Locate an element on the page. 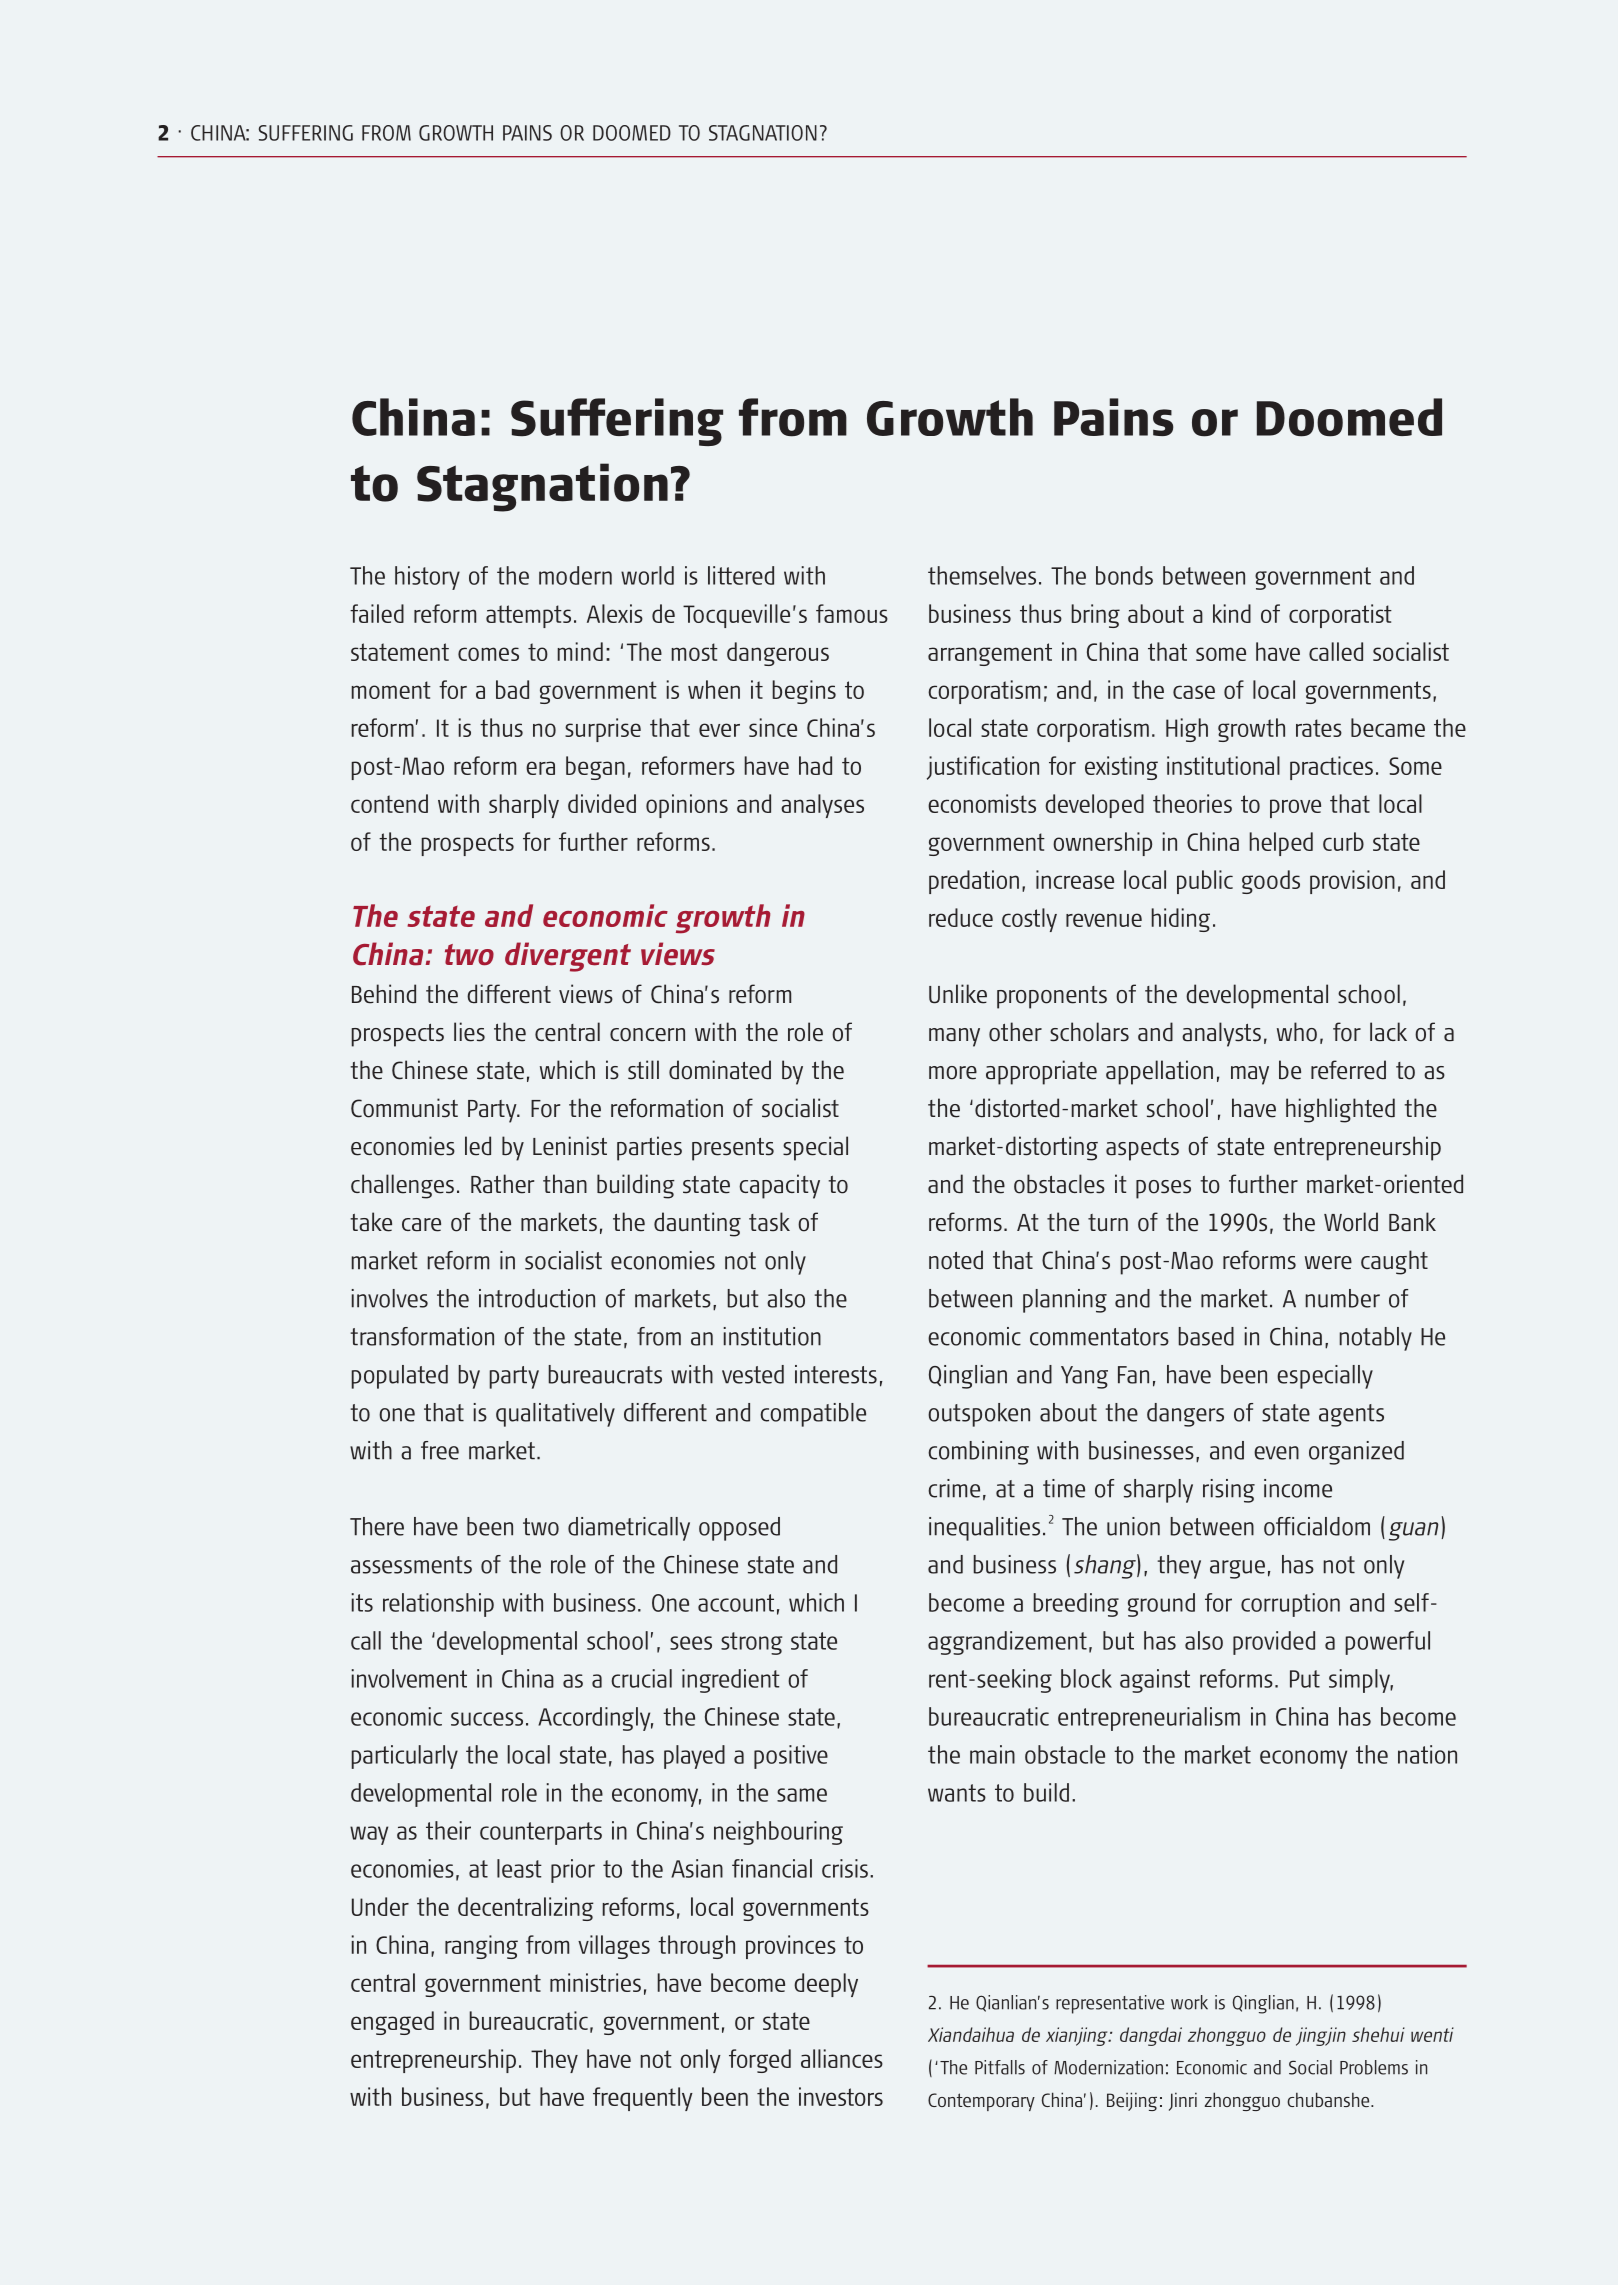 Image resolution: width=1618 pixels, height=2285 pixels. attempts is located at coordinates (528, 616).
